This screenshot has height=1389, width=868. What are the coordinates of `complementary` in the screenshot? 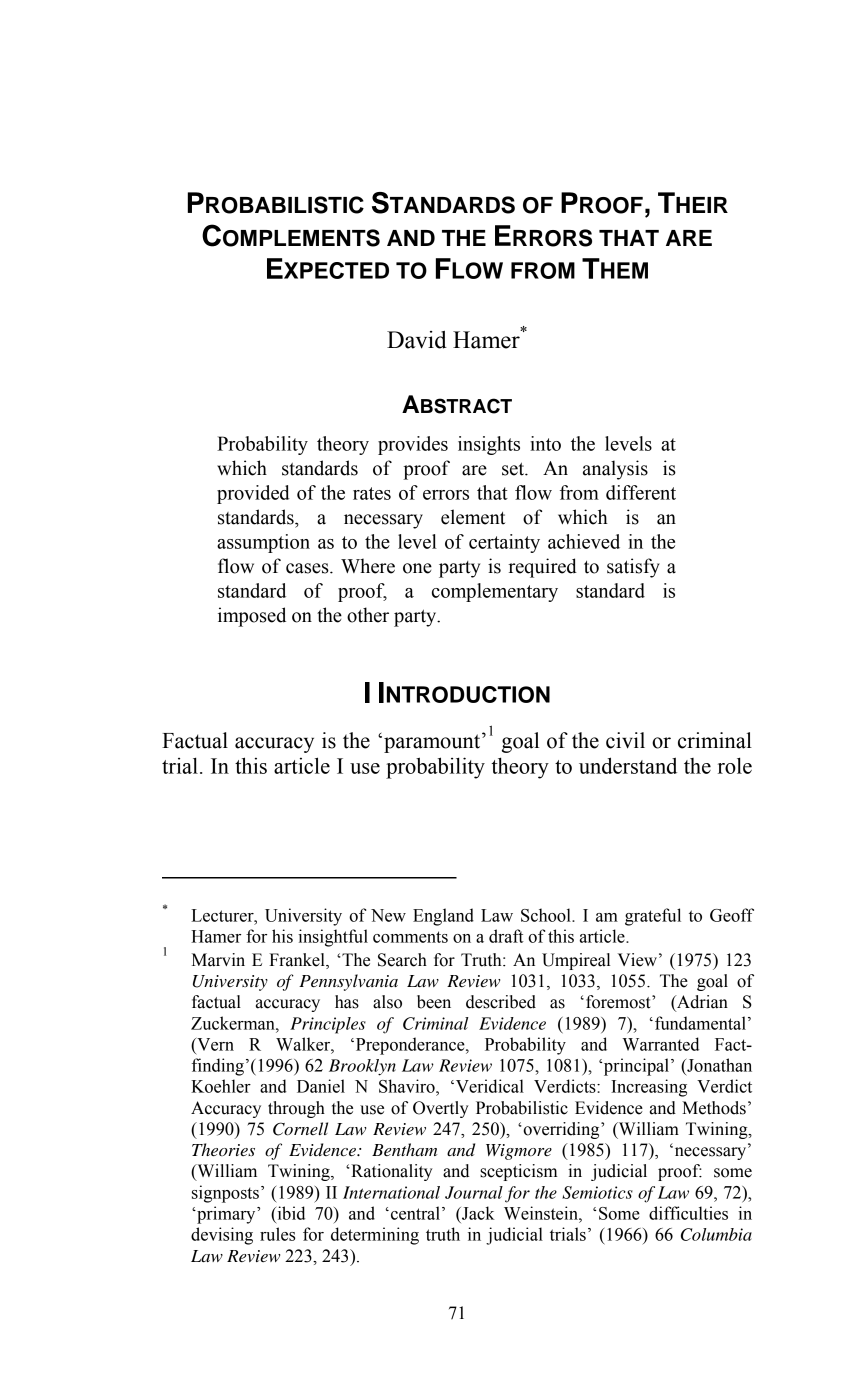 It's located at (495, 592).
